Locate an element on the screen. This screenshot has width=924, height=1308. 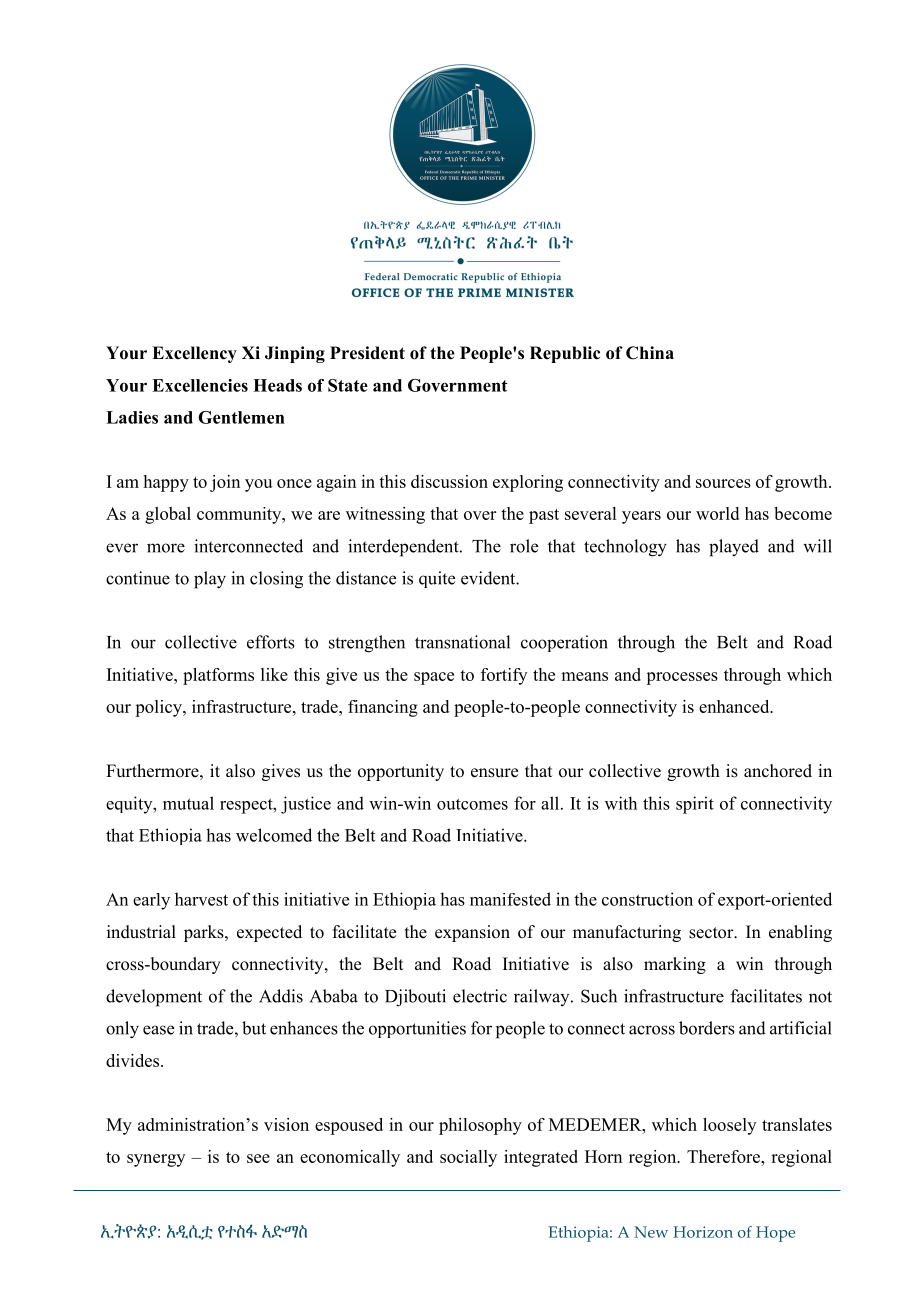
quite is located at coordinates (437, 579).
